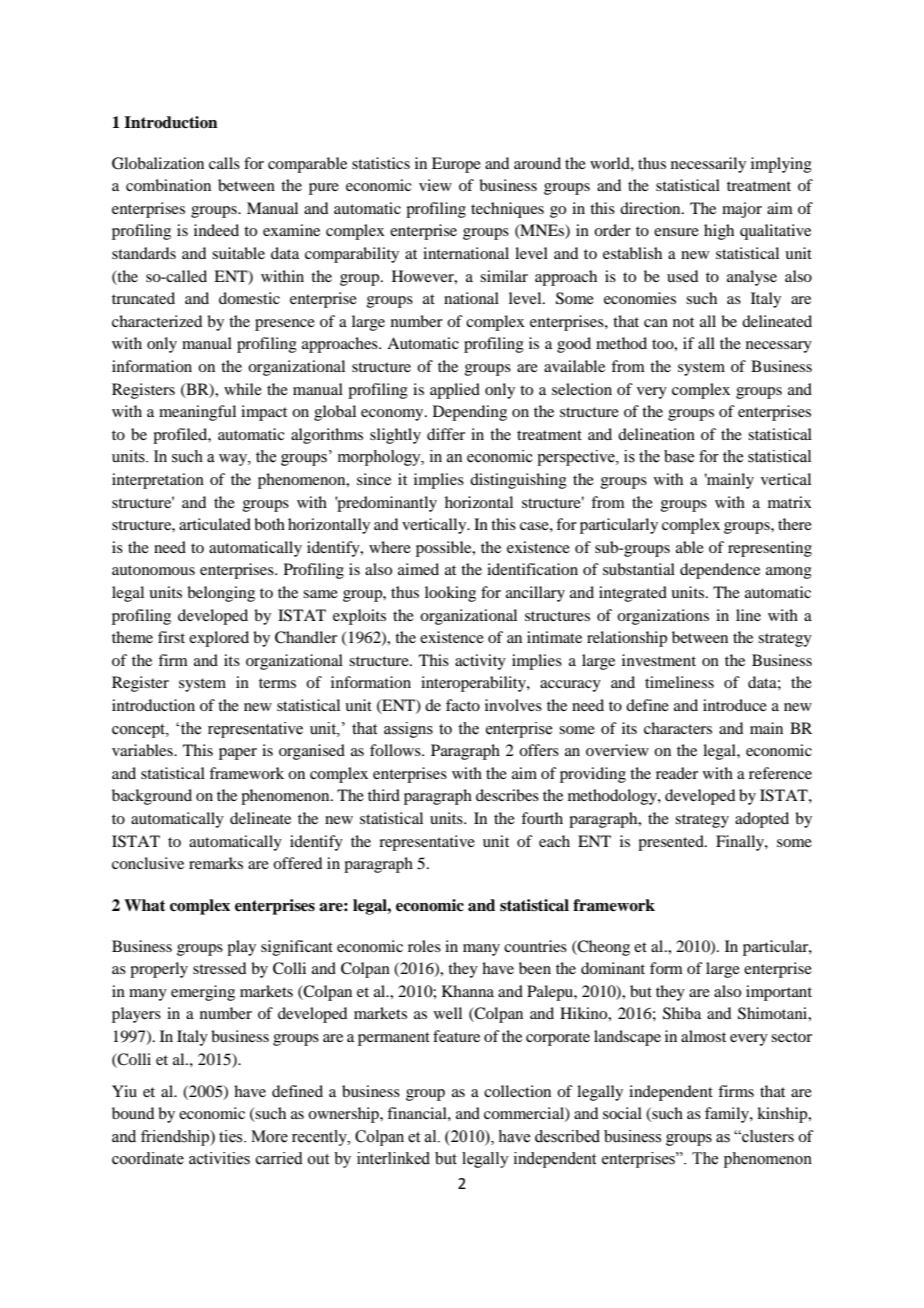  I want to click on Europe, so click(456, 165).
